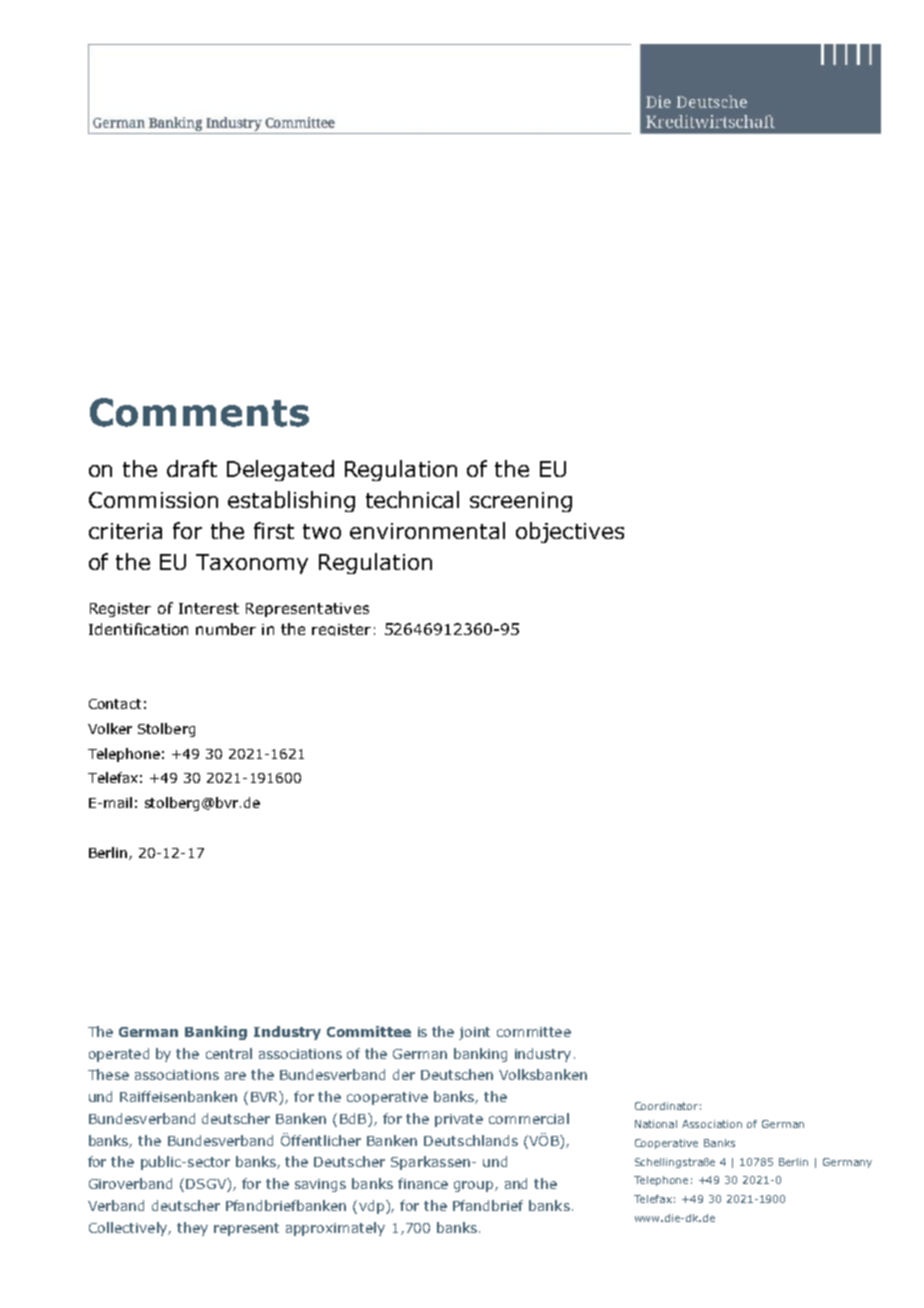  I want to click on joint, so click(474, 1033).
